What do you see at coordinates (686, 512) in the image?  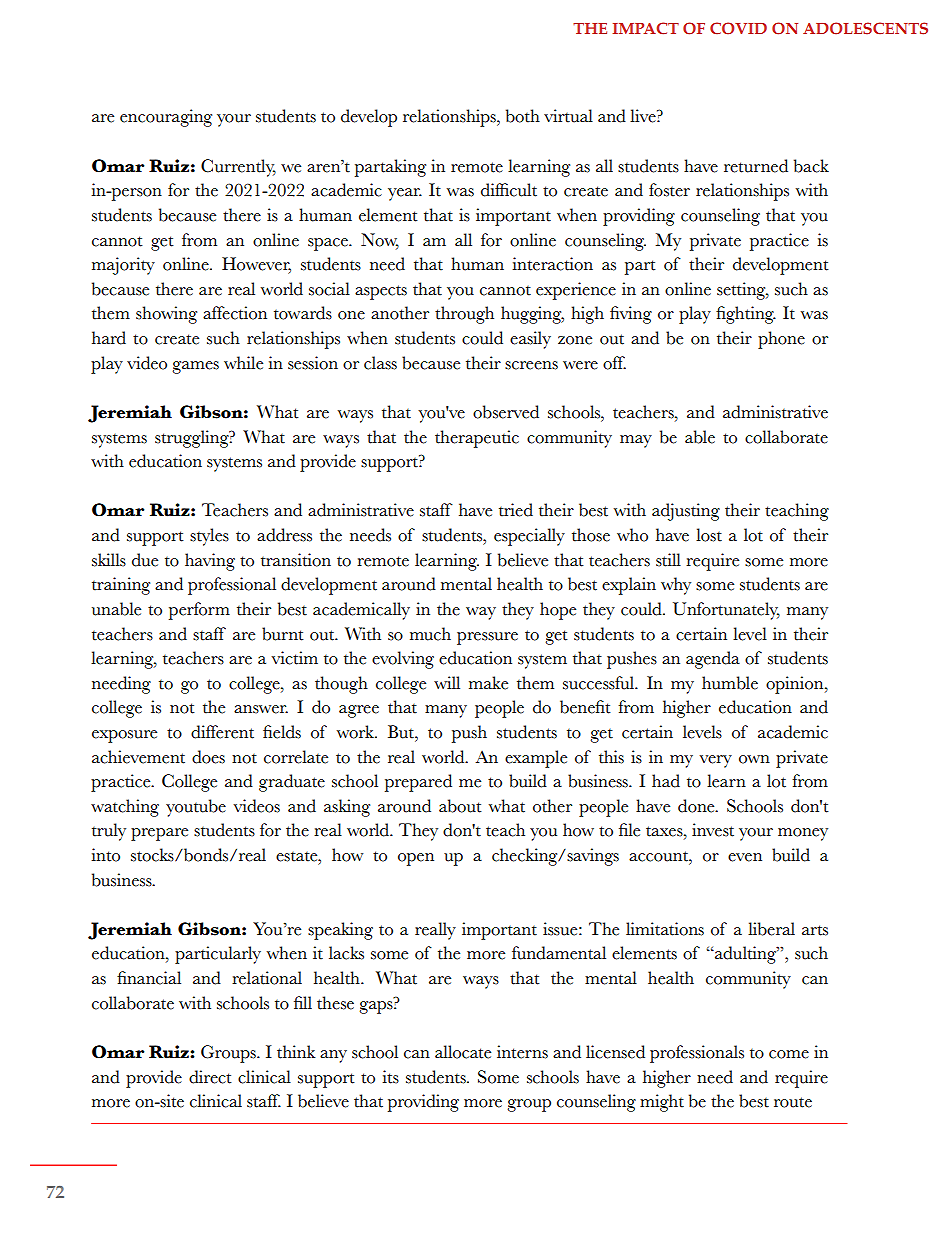 I see `adjusting` at bounding box center [686, 512].
